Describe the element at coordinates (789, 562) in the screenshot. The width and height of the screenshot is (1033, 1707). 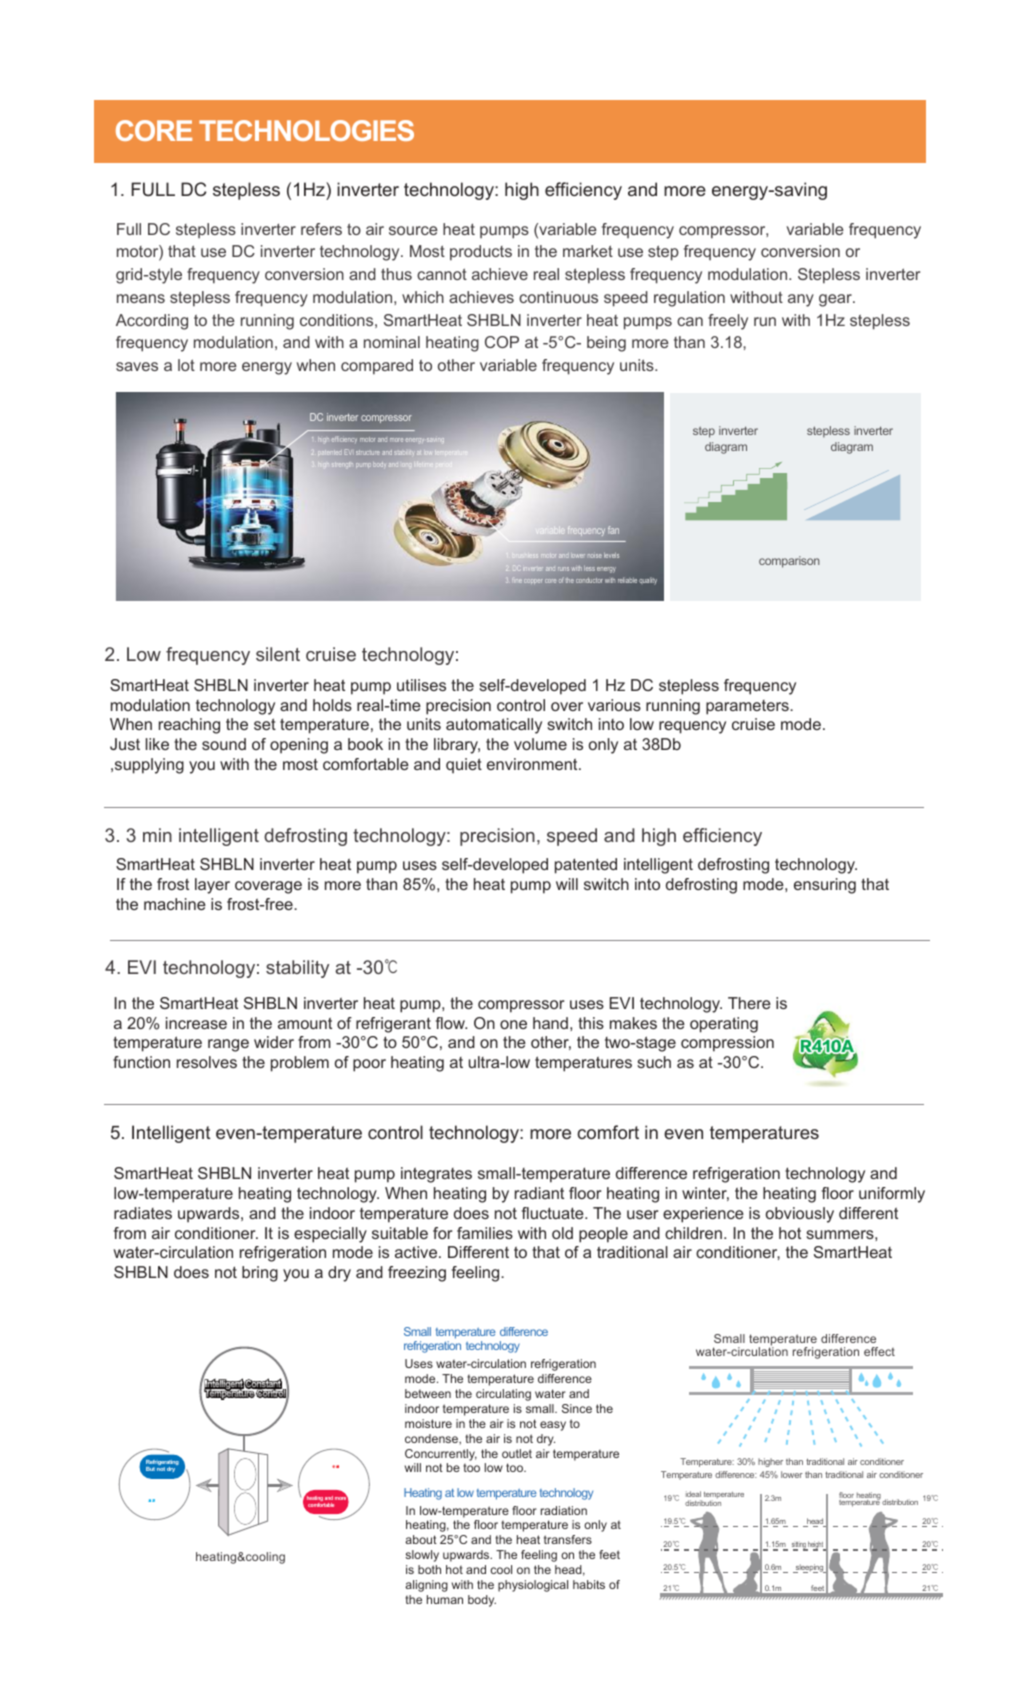
I see `comparison` at that location.
